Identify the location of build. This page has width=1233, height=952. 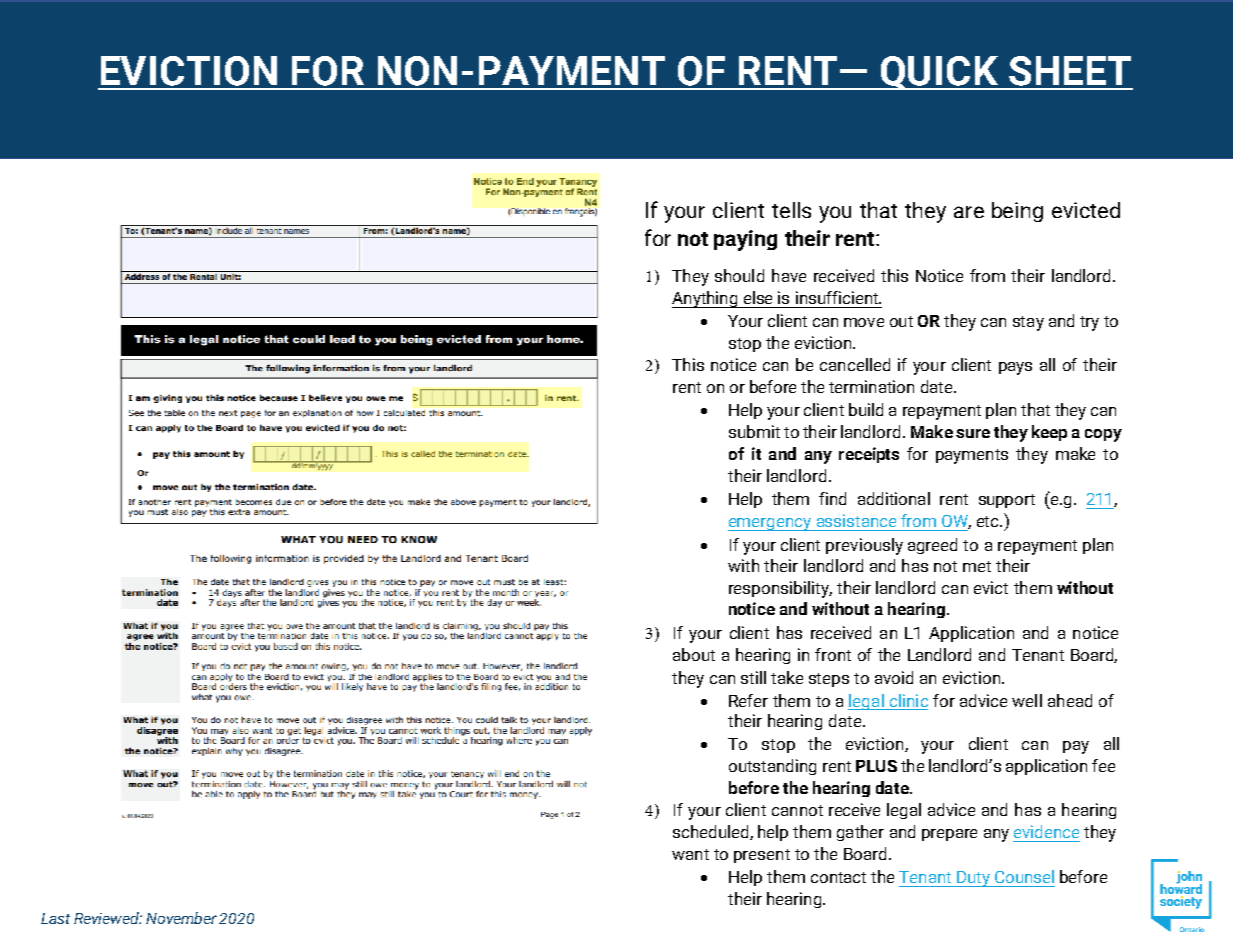
(866, 409).
